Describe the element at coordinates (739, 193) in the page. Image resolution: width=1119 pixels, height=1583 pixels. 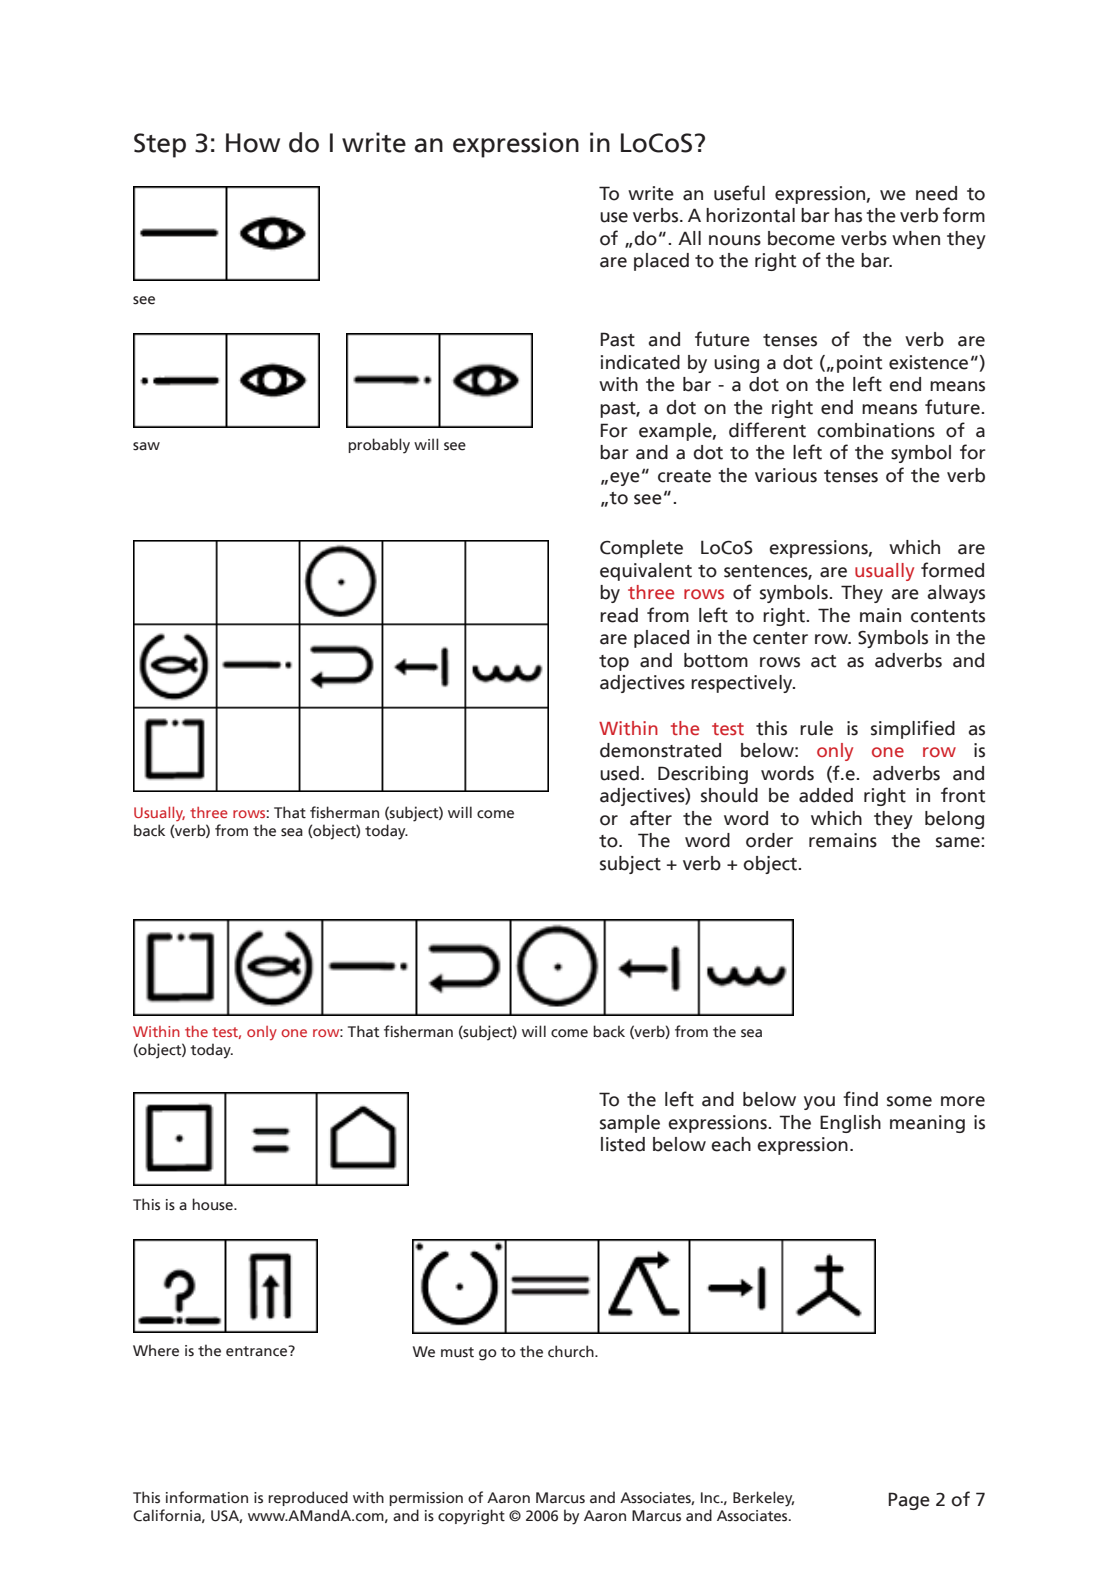
I see `useful` at that location.
